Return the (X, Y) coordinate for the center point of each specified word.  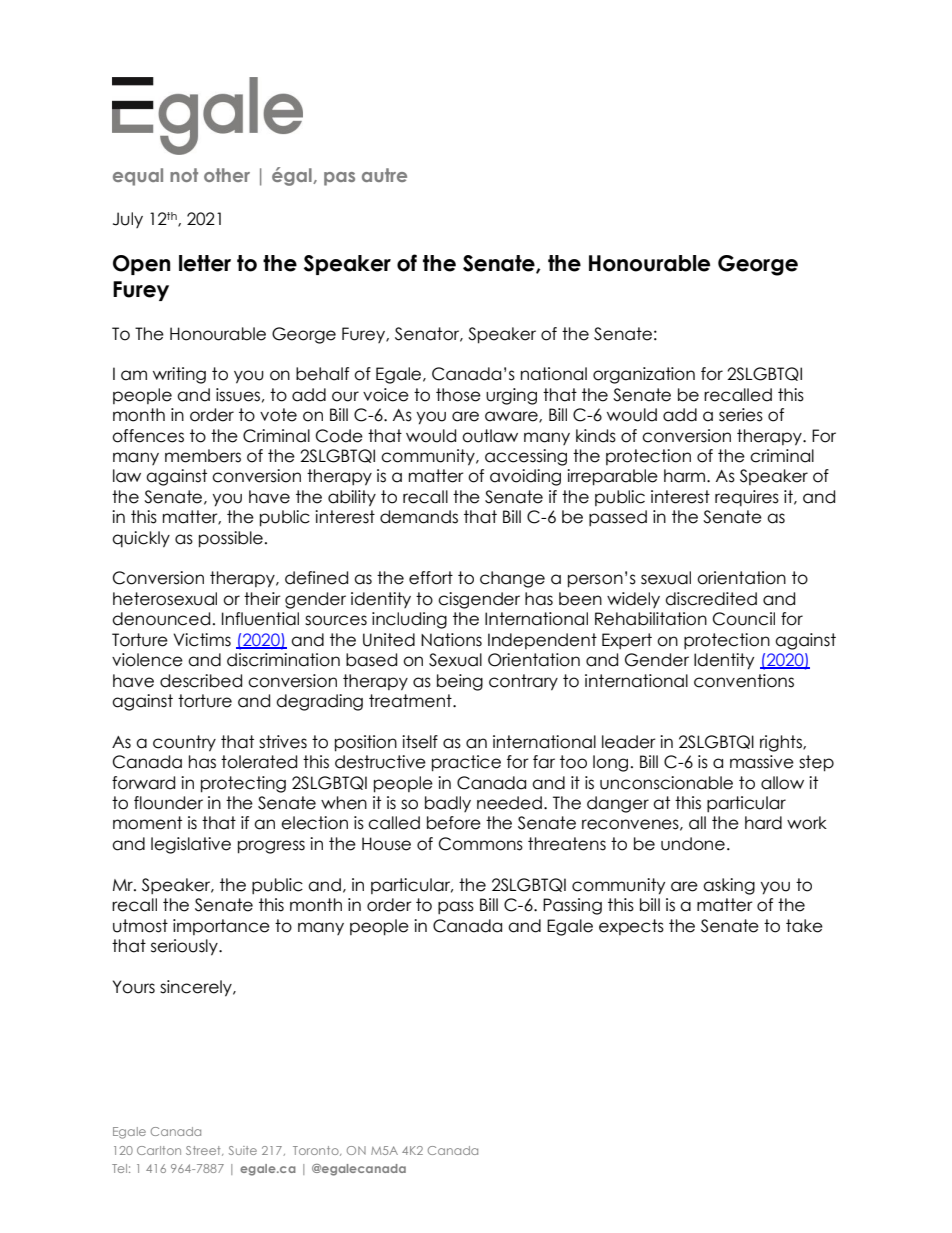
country (184, 743)
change (512, 579)
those (458, 395)
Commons (481, 844)
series (741, 415)
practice (466, 763)
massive (762, 762)
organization (644, 375)
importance (221, 927)
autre (384, 175)
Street (204, 1151)
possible (231, 539)
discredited (711, 599)
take (804, 926)
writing (179, 375)
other (227, 175)
